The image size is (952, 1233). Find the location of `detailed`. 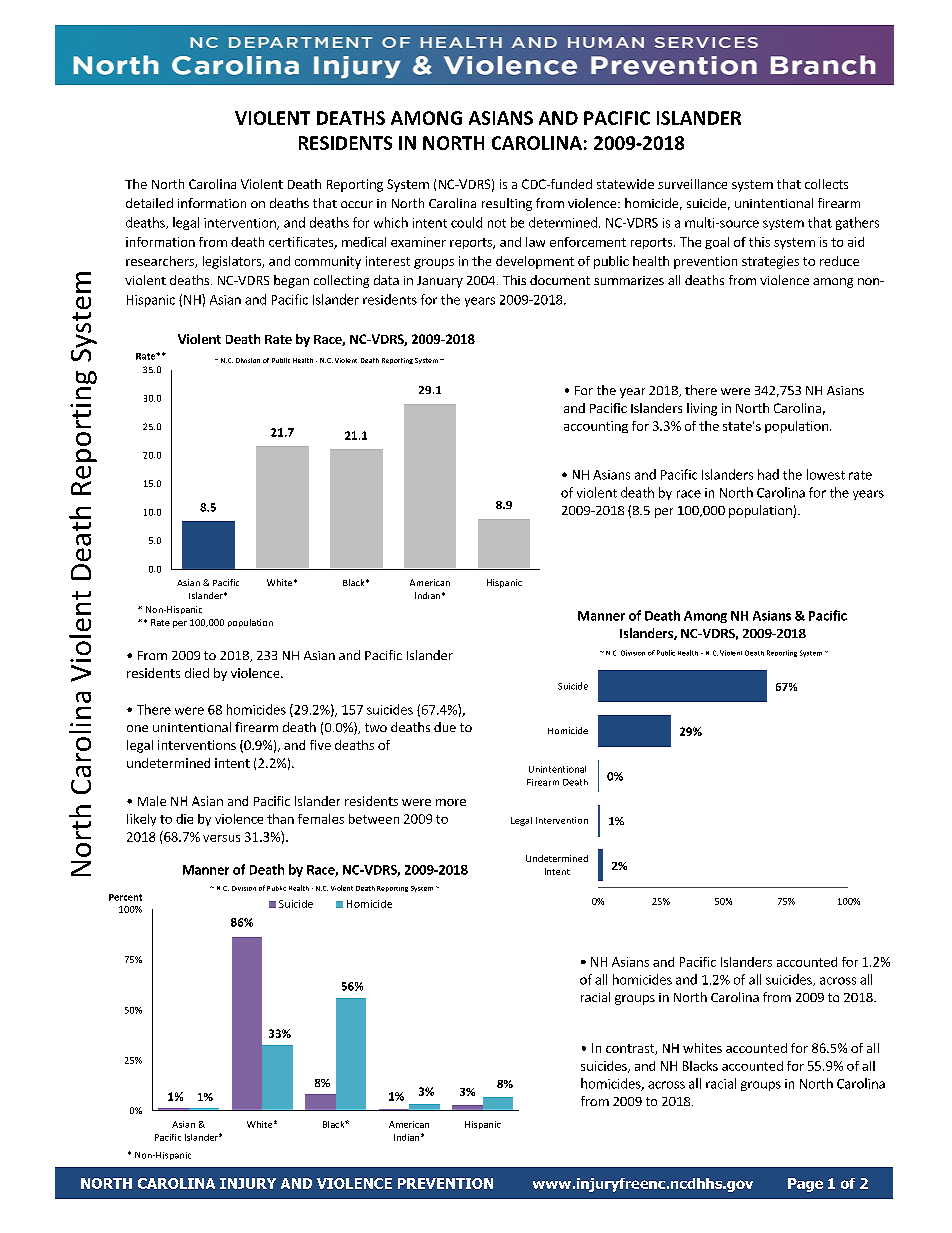

detailed is located at coordinates (149, 203).
